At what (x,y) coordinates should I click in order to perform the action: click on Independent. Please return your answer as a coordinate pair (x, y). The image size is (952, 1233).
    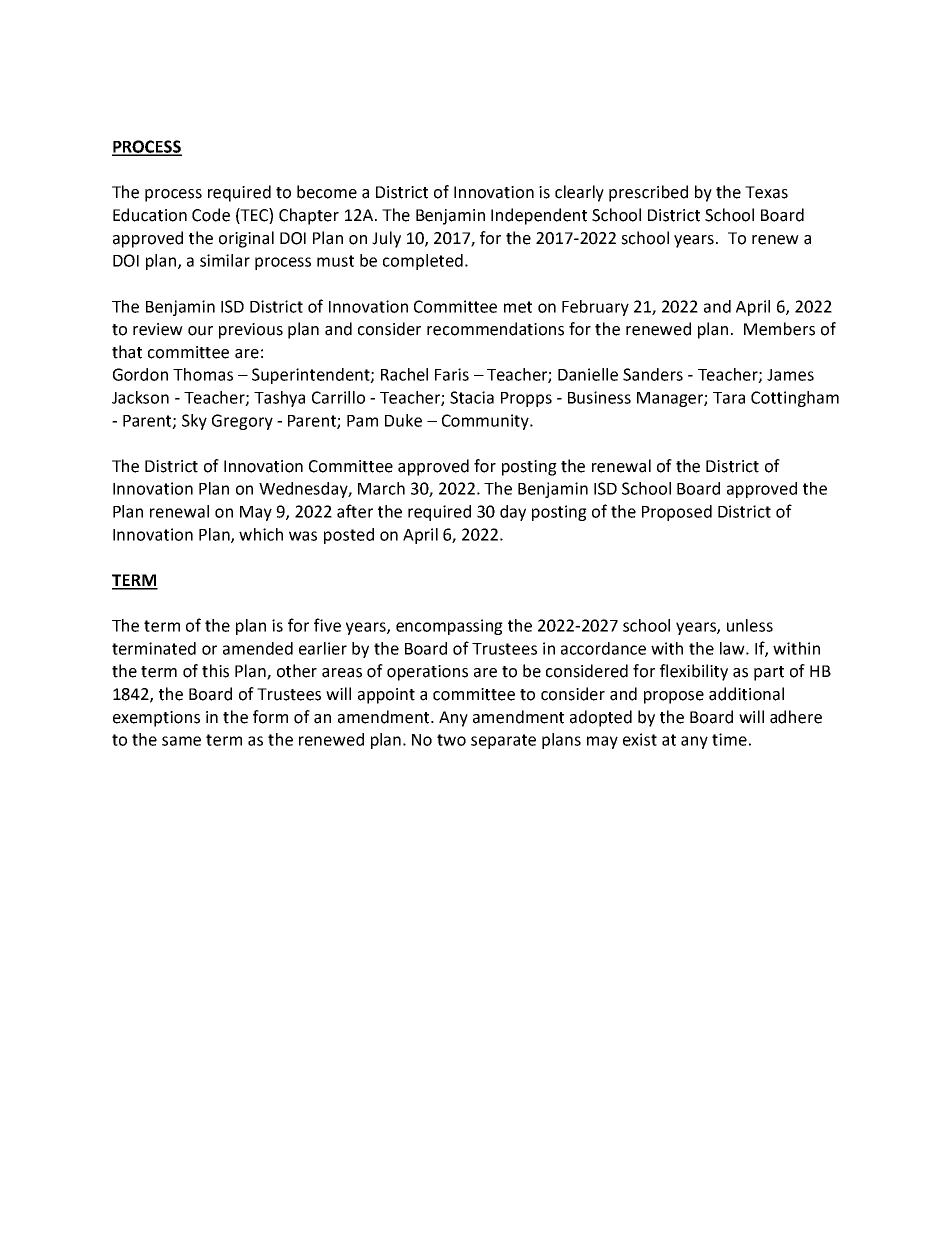
    Looking at the image, I should click on (539, 216).
